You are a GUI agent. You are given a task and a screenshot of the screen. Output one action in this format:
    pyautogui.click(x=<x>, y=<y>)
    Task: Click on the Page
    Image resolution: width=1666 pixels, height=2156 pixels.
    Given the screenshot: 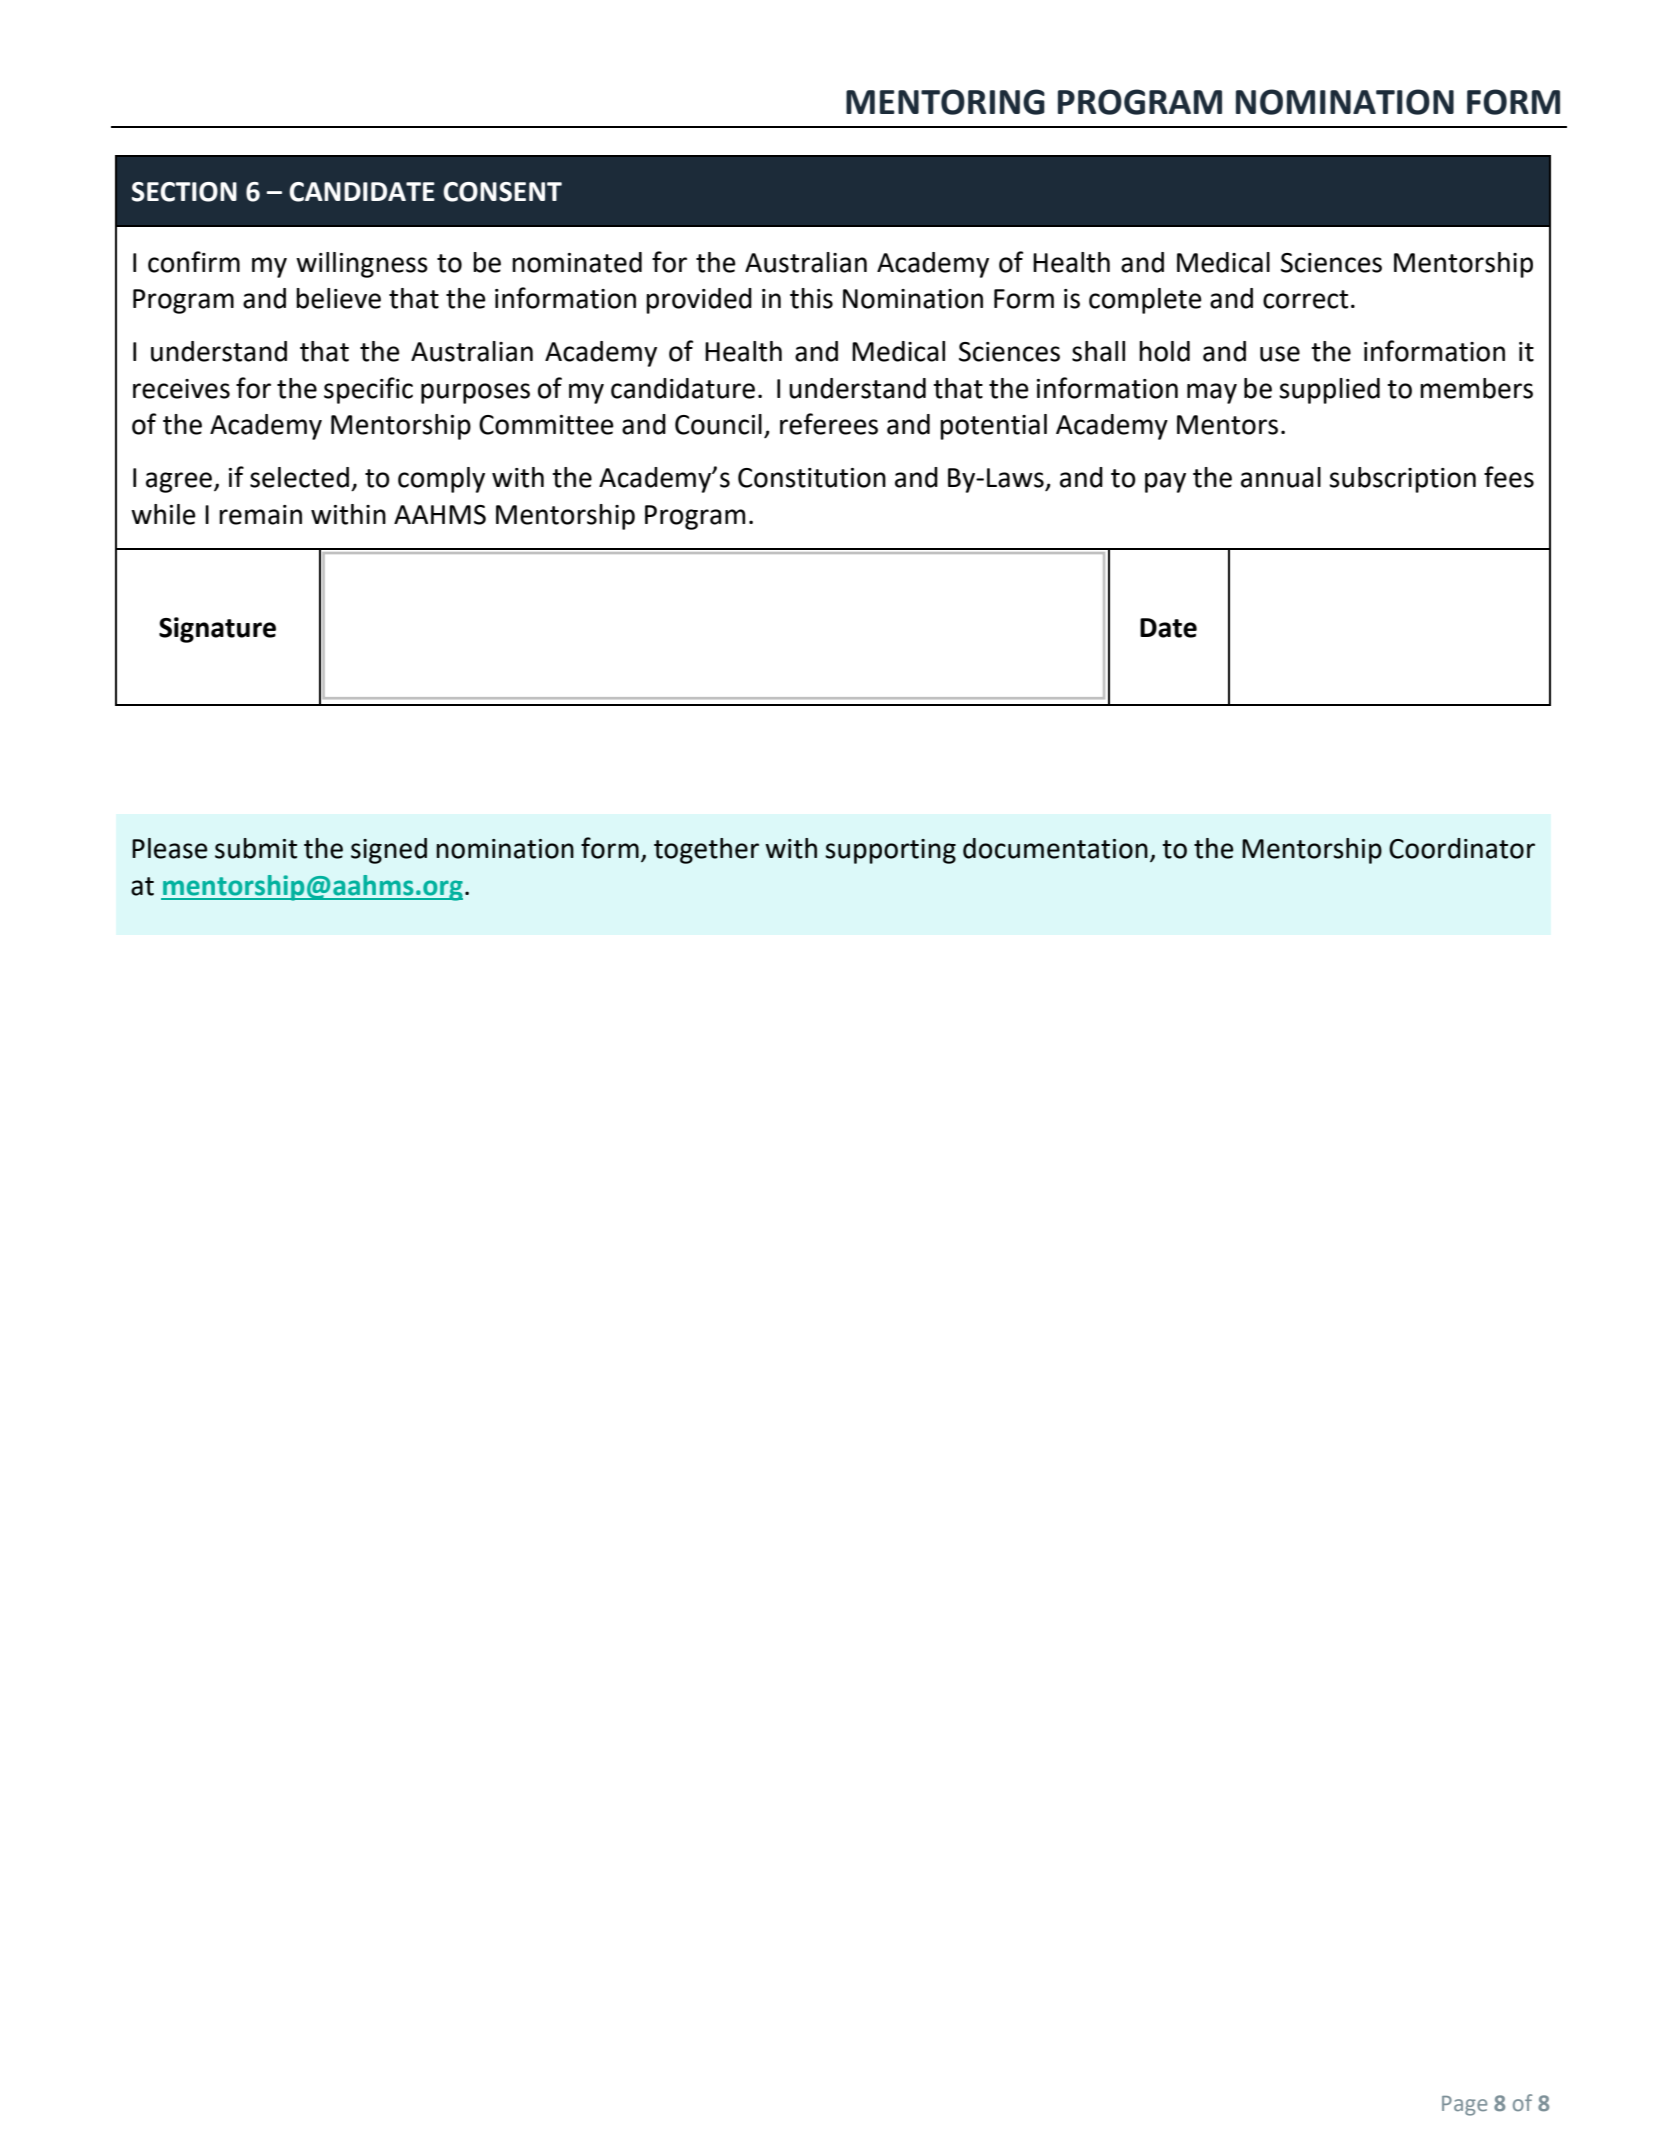 What is the action you would take?
    pyautogui.click(x=1464, y=2106)
